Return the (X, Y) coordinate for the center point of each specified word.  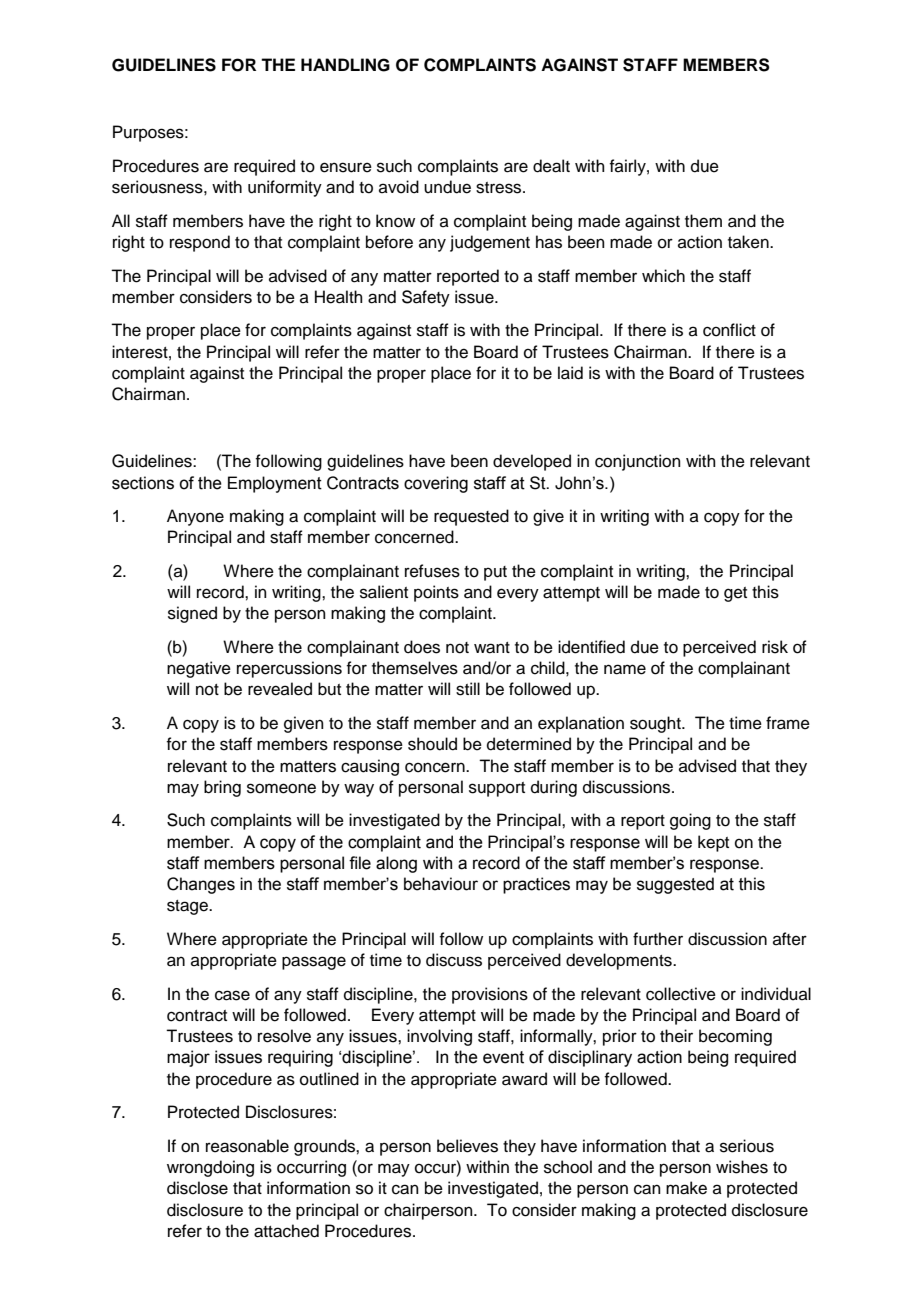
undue (447, 187)
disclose (197, 1188)
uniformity (285, 188)
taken (749, 242)
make (686, 1188)
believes (467, 1146)
